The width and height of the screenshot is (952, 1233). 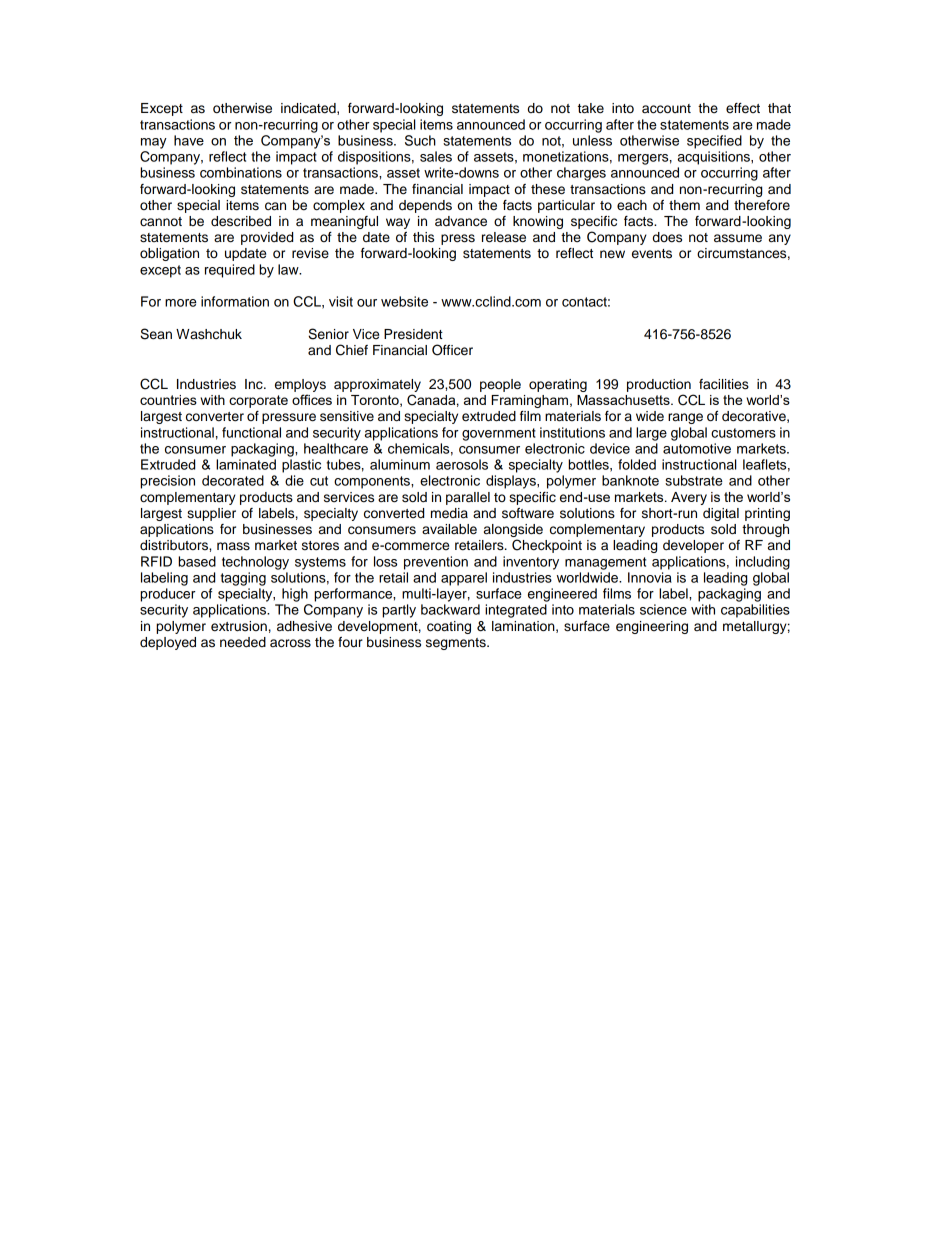 What do you see at coordinates (652, 254) in the screenshot?
I see `events` at bounding box center [652, 254].
